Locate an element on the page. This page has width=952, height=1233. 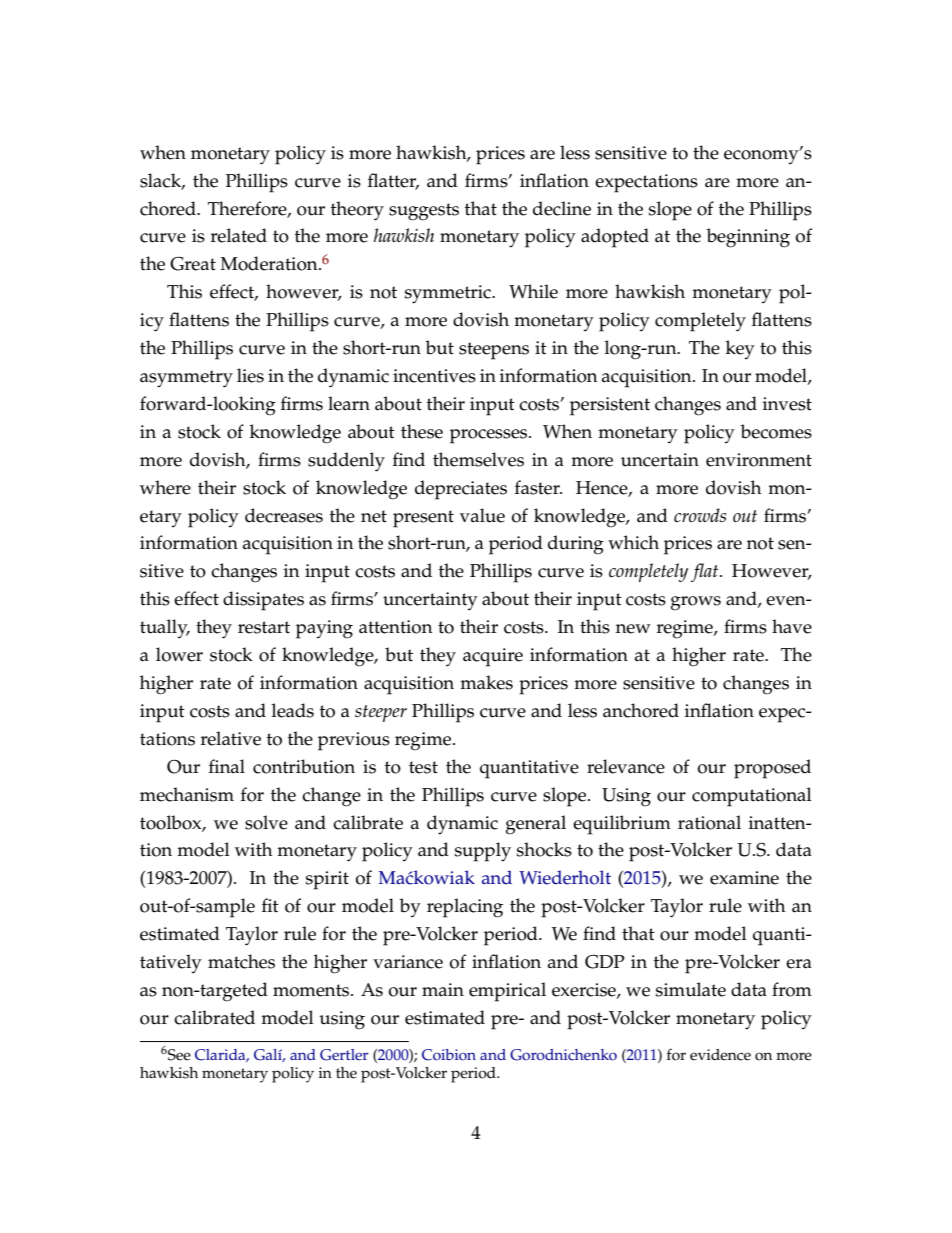
leads is located at coordinates (293, 710).
